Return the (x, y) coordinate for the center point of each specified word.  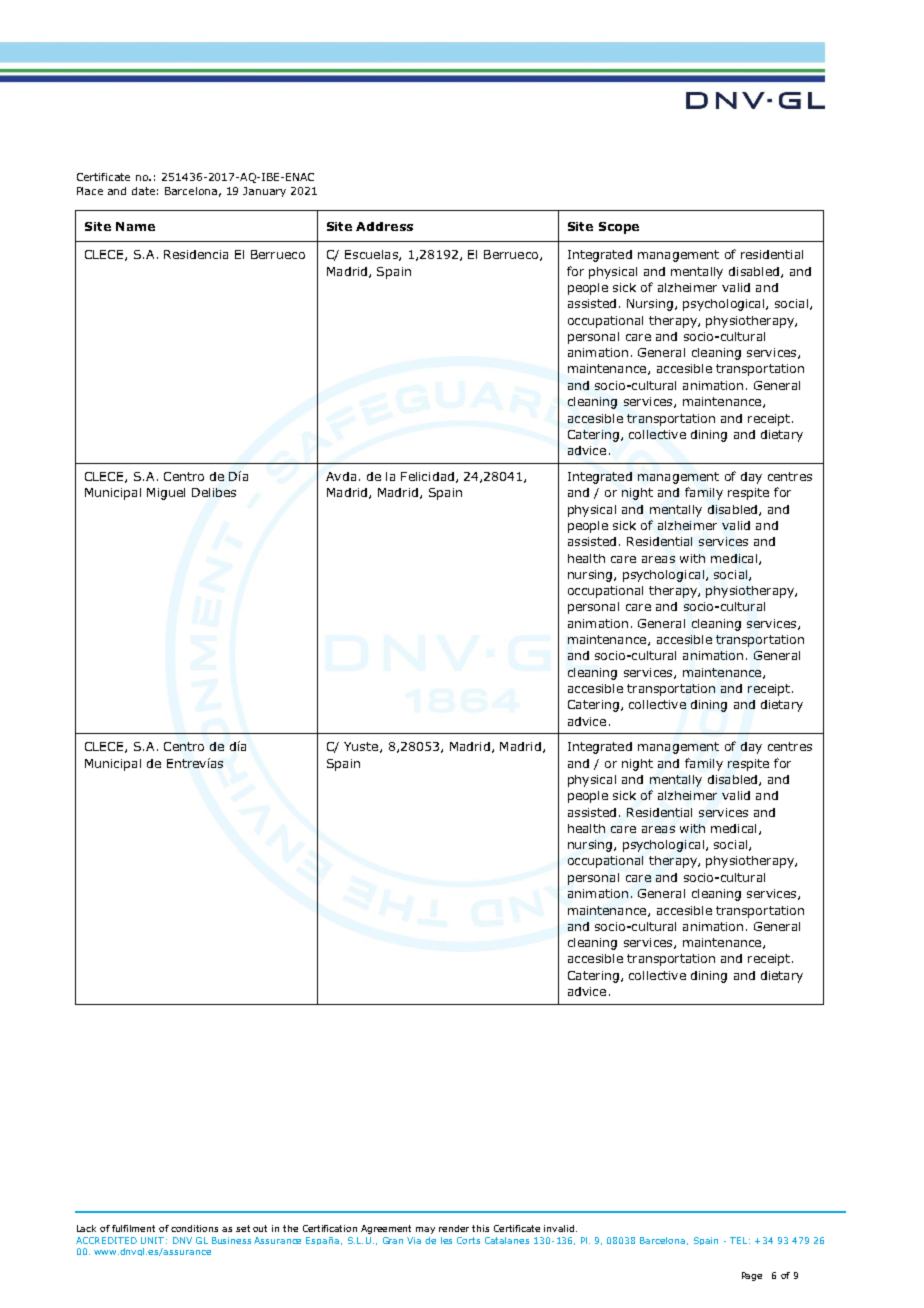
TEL (738, 1240)
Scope (619, 228)
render (454, 1228)
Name (135, 226)
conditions (194, 1228)
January (264, 192)
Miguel (166, 494)
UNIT (152, 1240)
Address (384, 226)
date (143, 191)
